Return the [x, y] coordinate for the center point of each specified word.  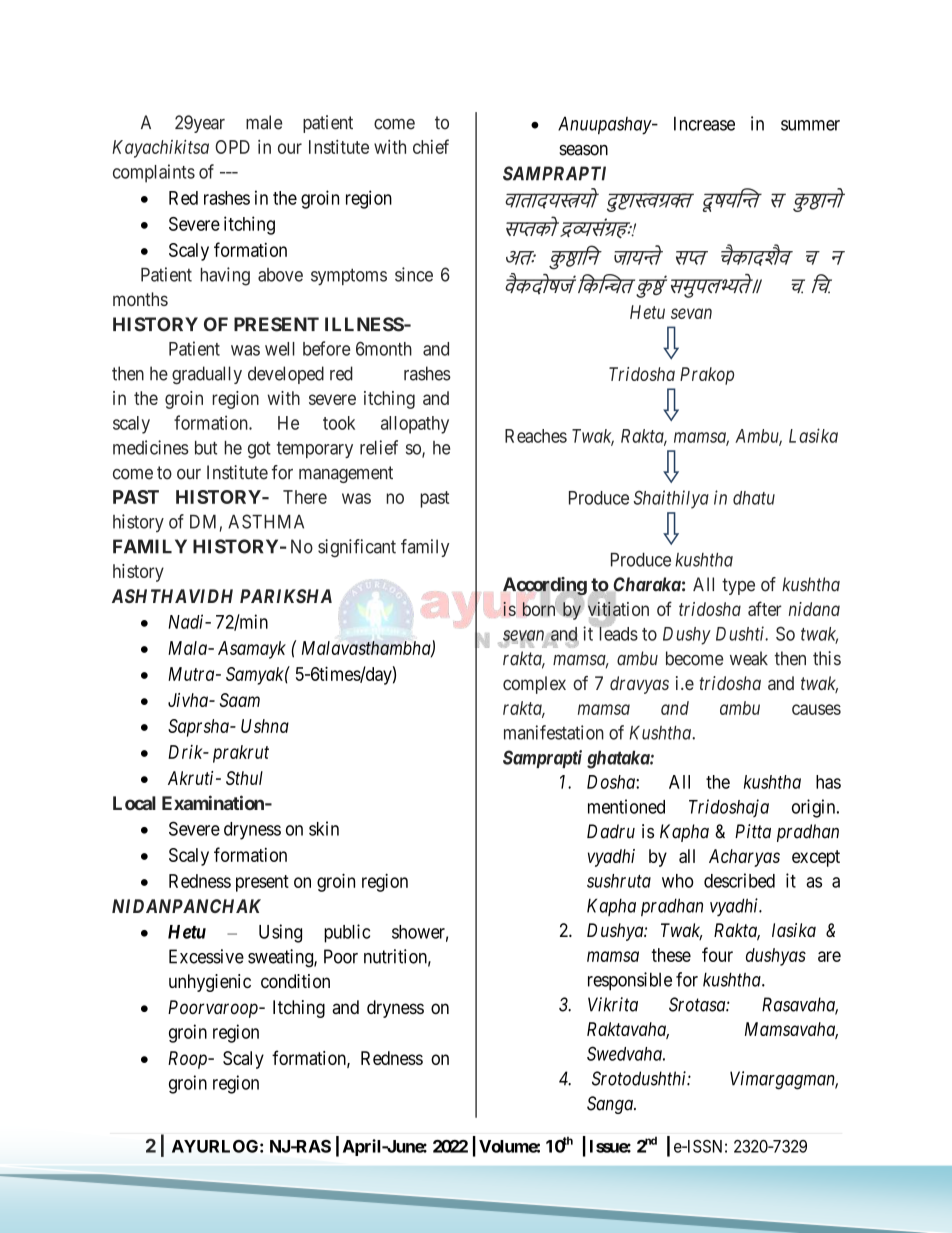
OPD [232, 147]
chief [431, 146]
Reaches [536, 436]
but [206, 448]
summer [810, 125]
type [738, 586]
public [347, 933]
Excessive [206, 956]
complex [534, 685]
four [717, 954]
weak [749, 658]
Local [134, 803]
